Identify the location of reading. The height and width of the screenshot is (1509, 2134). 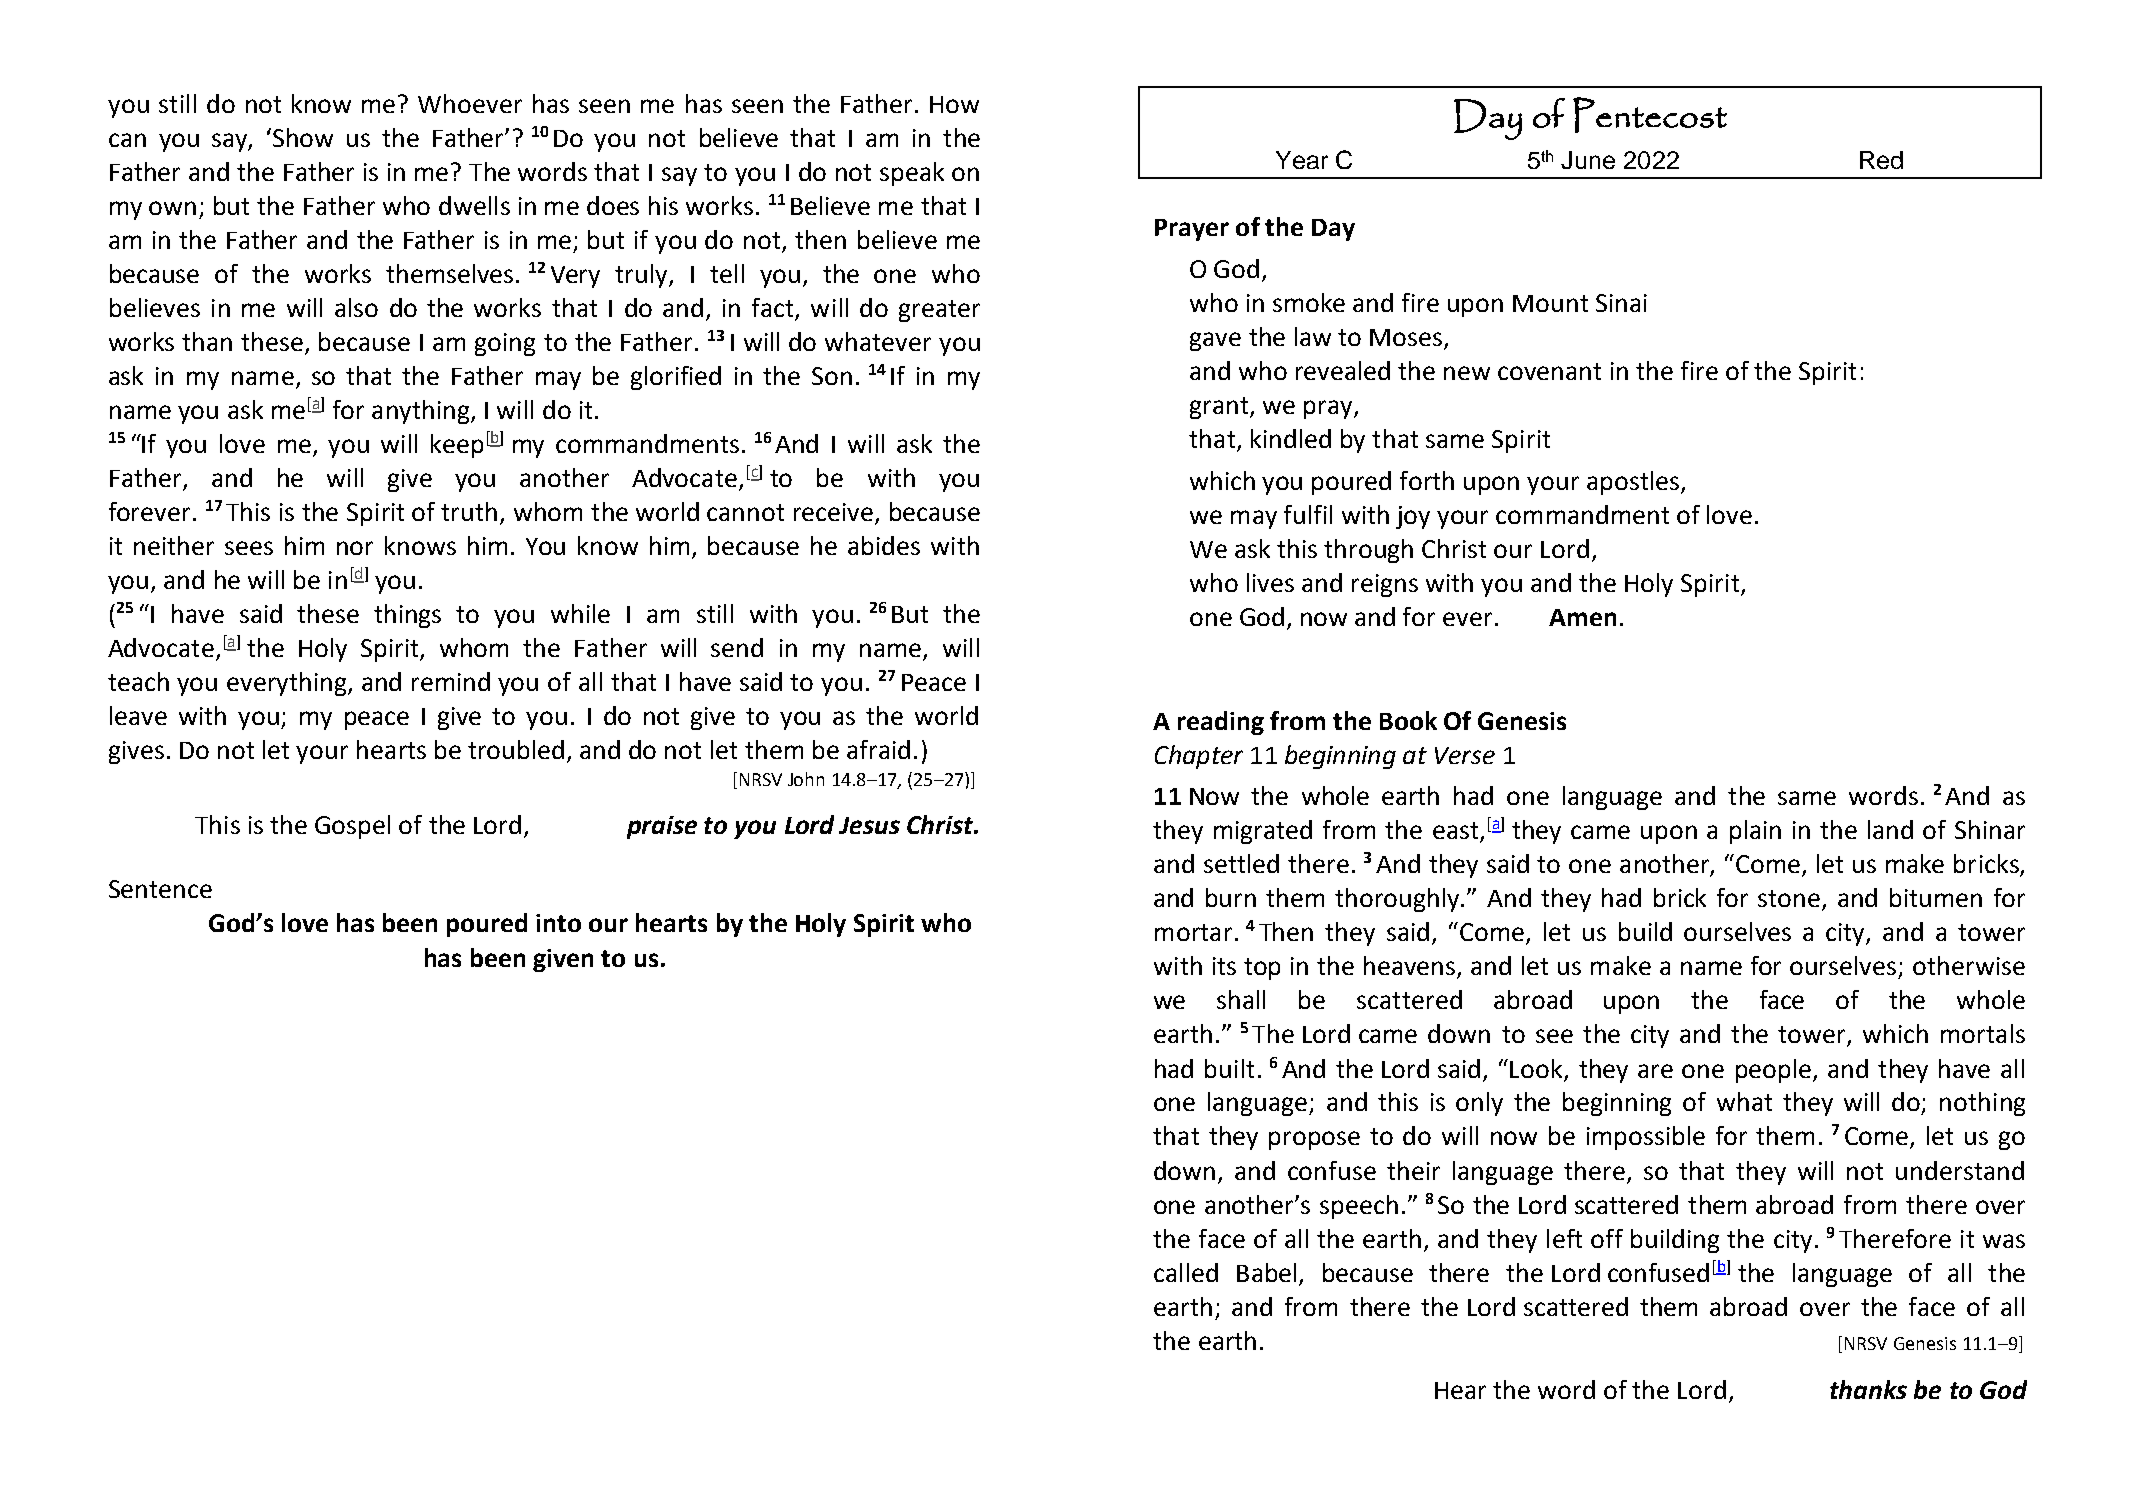
(1221, 723).
